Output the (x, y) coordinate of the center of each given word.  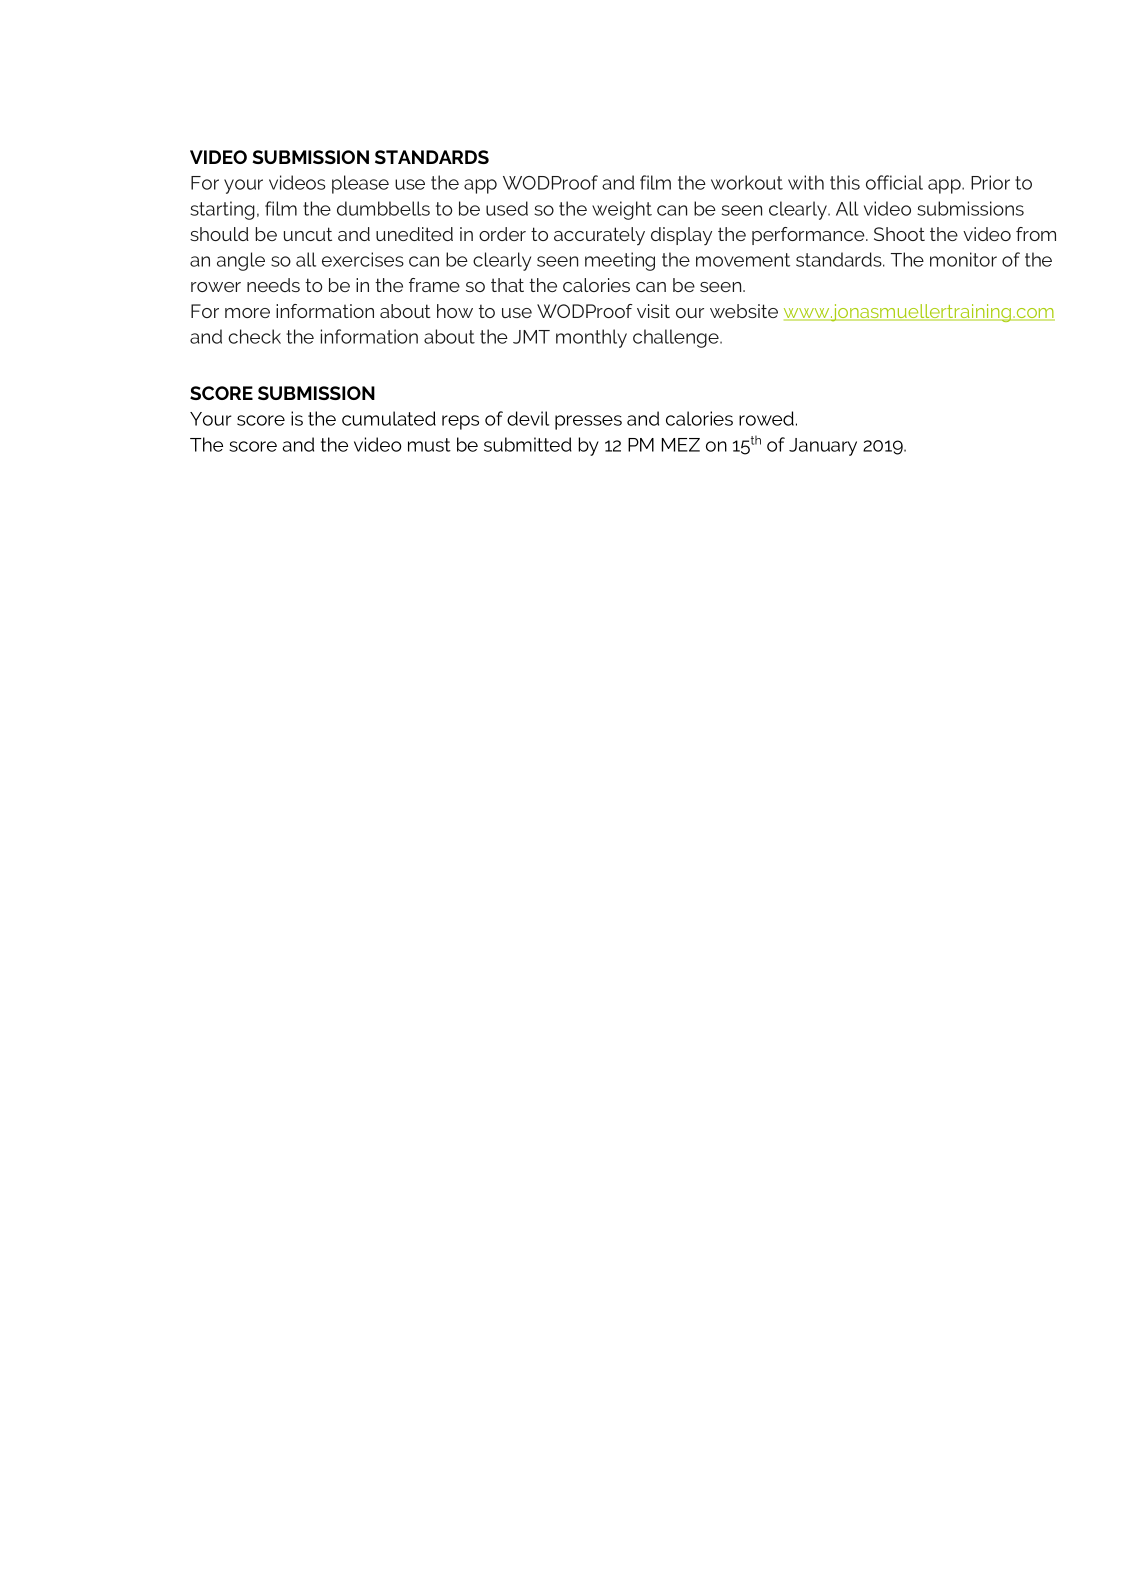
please (360, 184)
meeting (620, 261)
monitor (963, 259)
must (429, 445)
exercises (363, 259)
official (894, 182)
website (744, 311)
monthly (591, 338)
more (247, 313)
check (254, 336)
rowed (766, 418)
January (823, 447)
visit (653, 311)
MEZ (681, 445)
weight (622, 210)
